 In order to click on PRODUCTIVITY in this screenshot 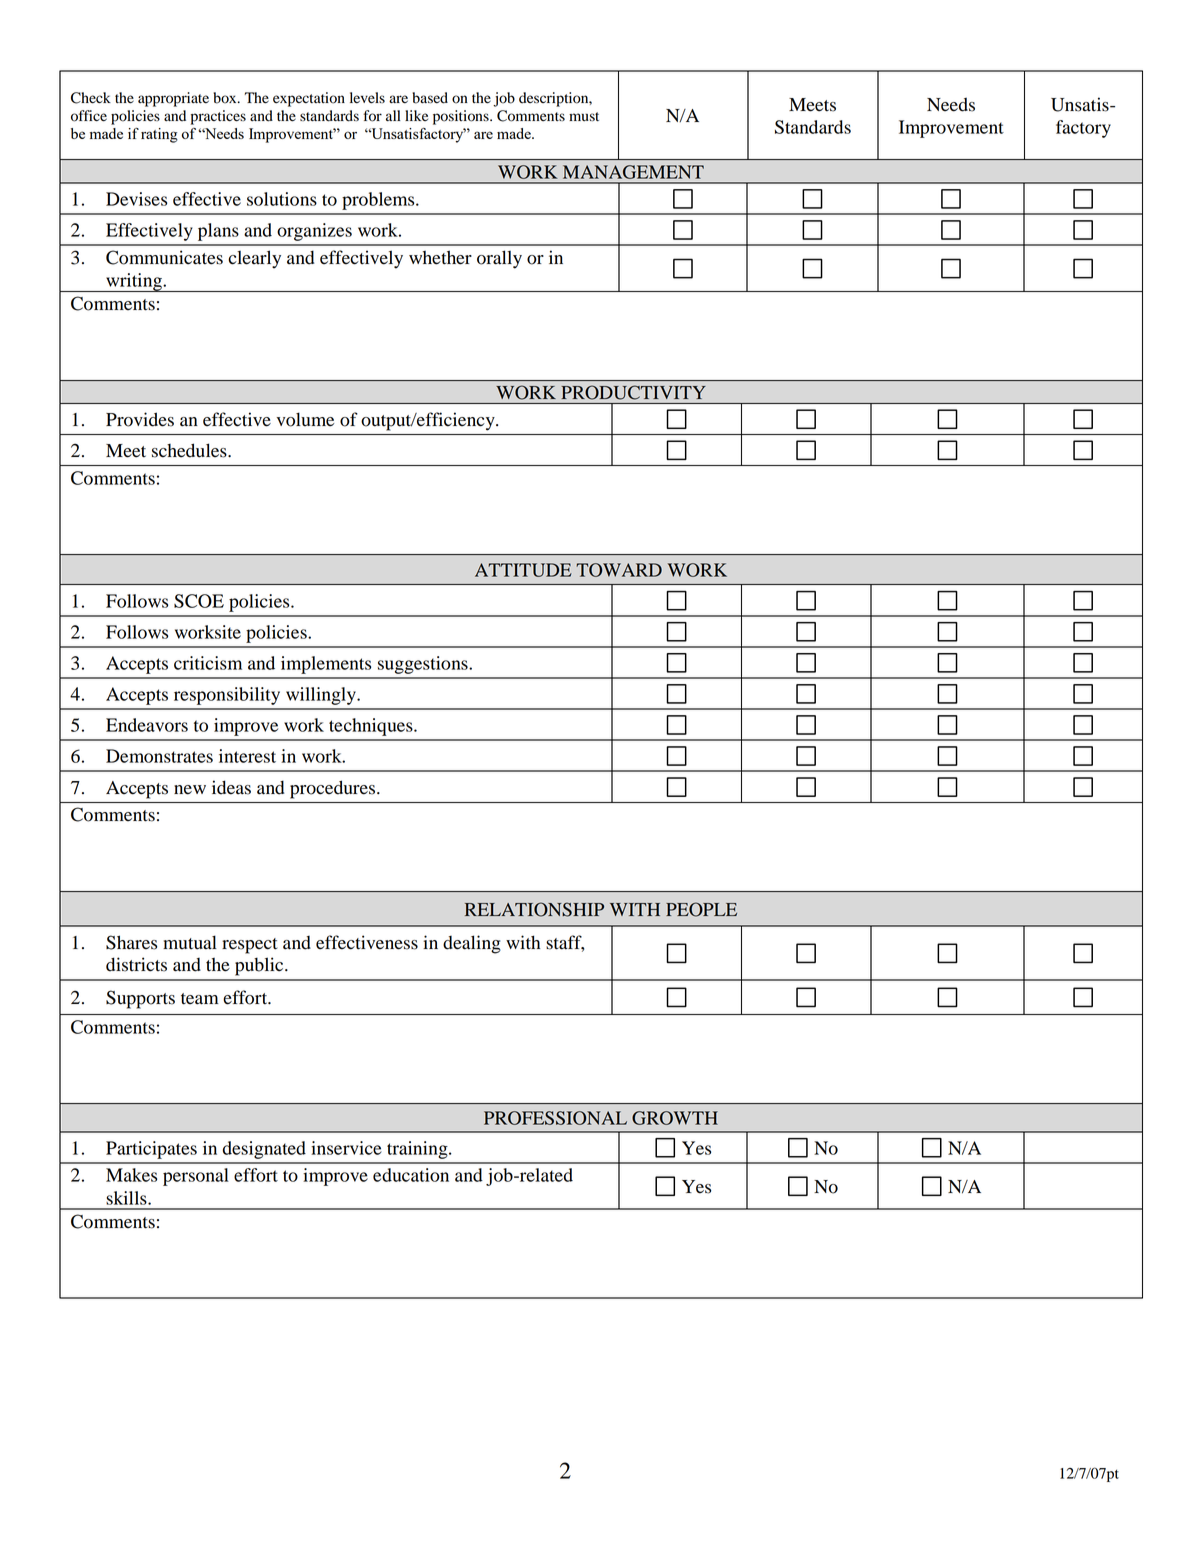, I will do `click(634, 392)`.
